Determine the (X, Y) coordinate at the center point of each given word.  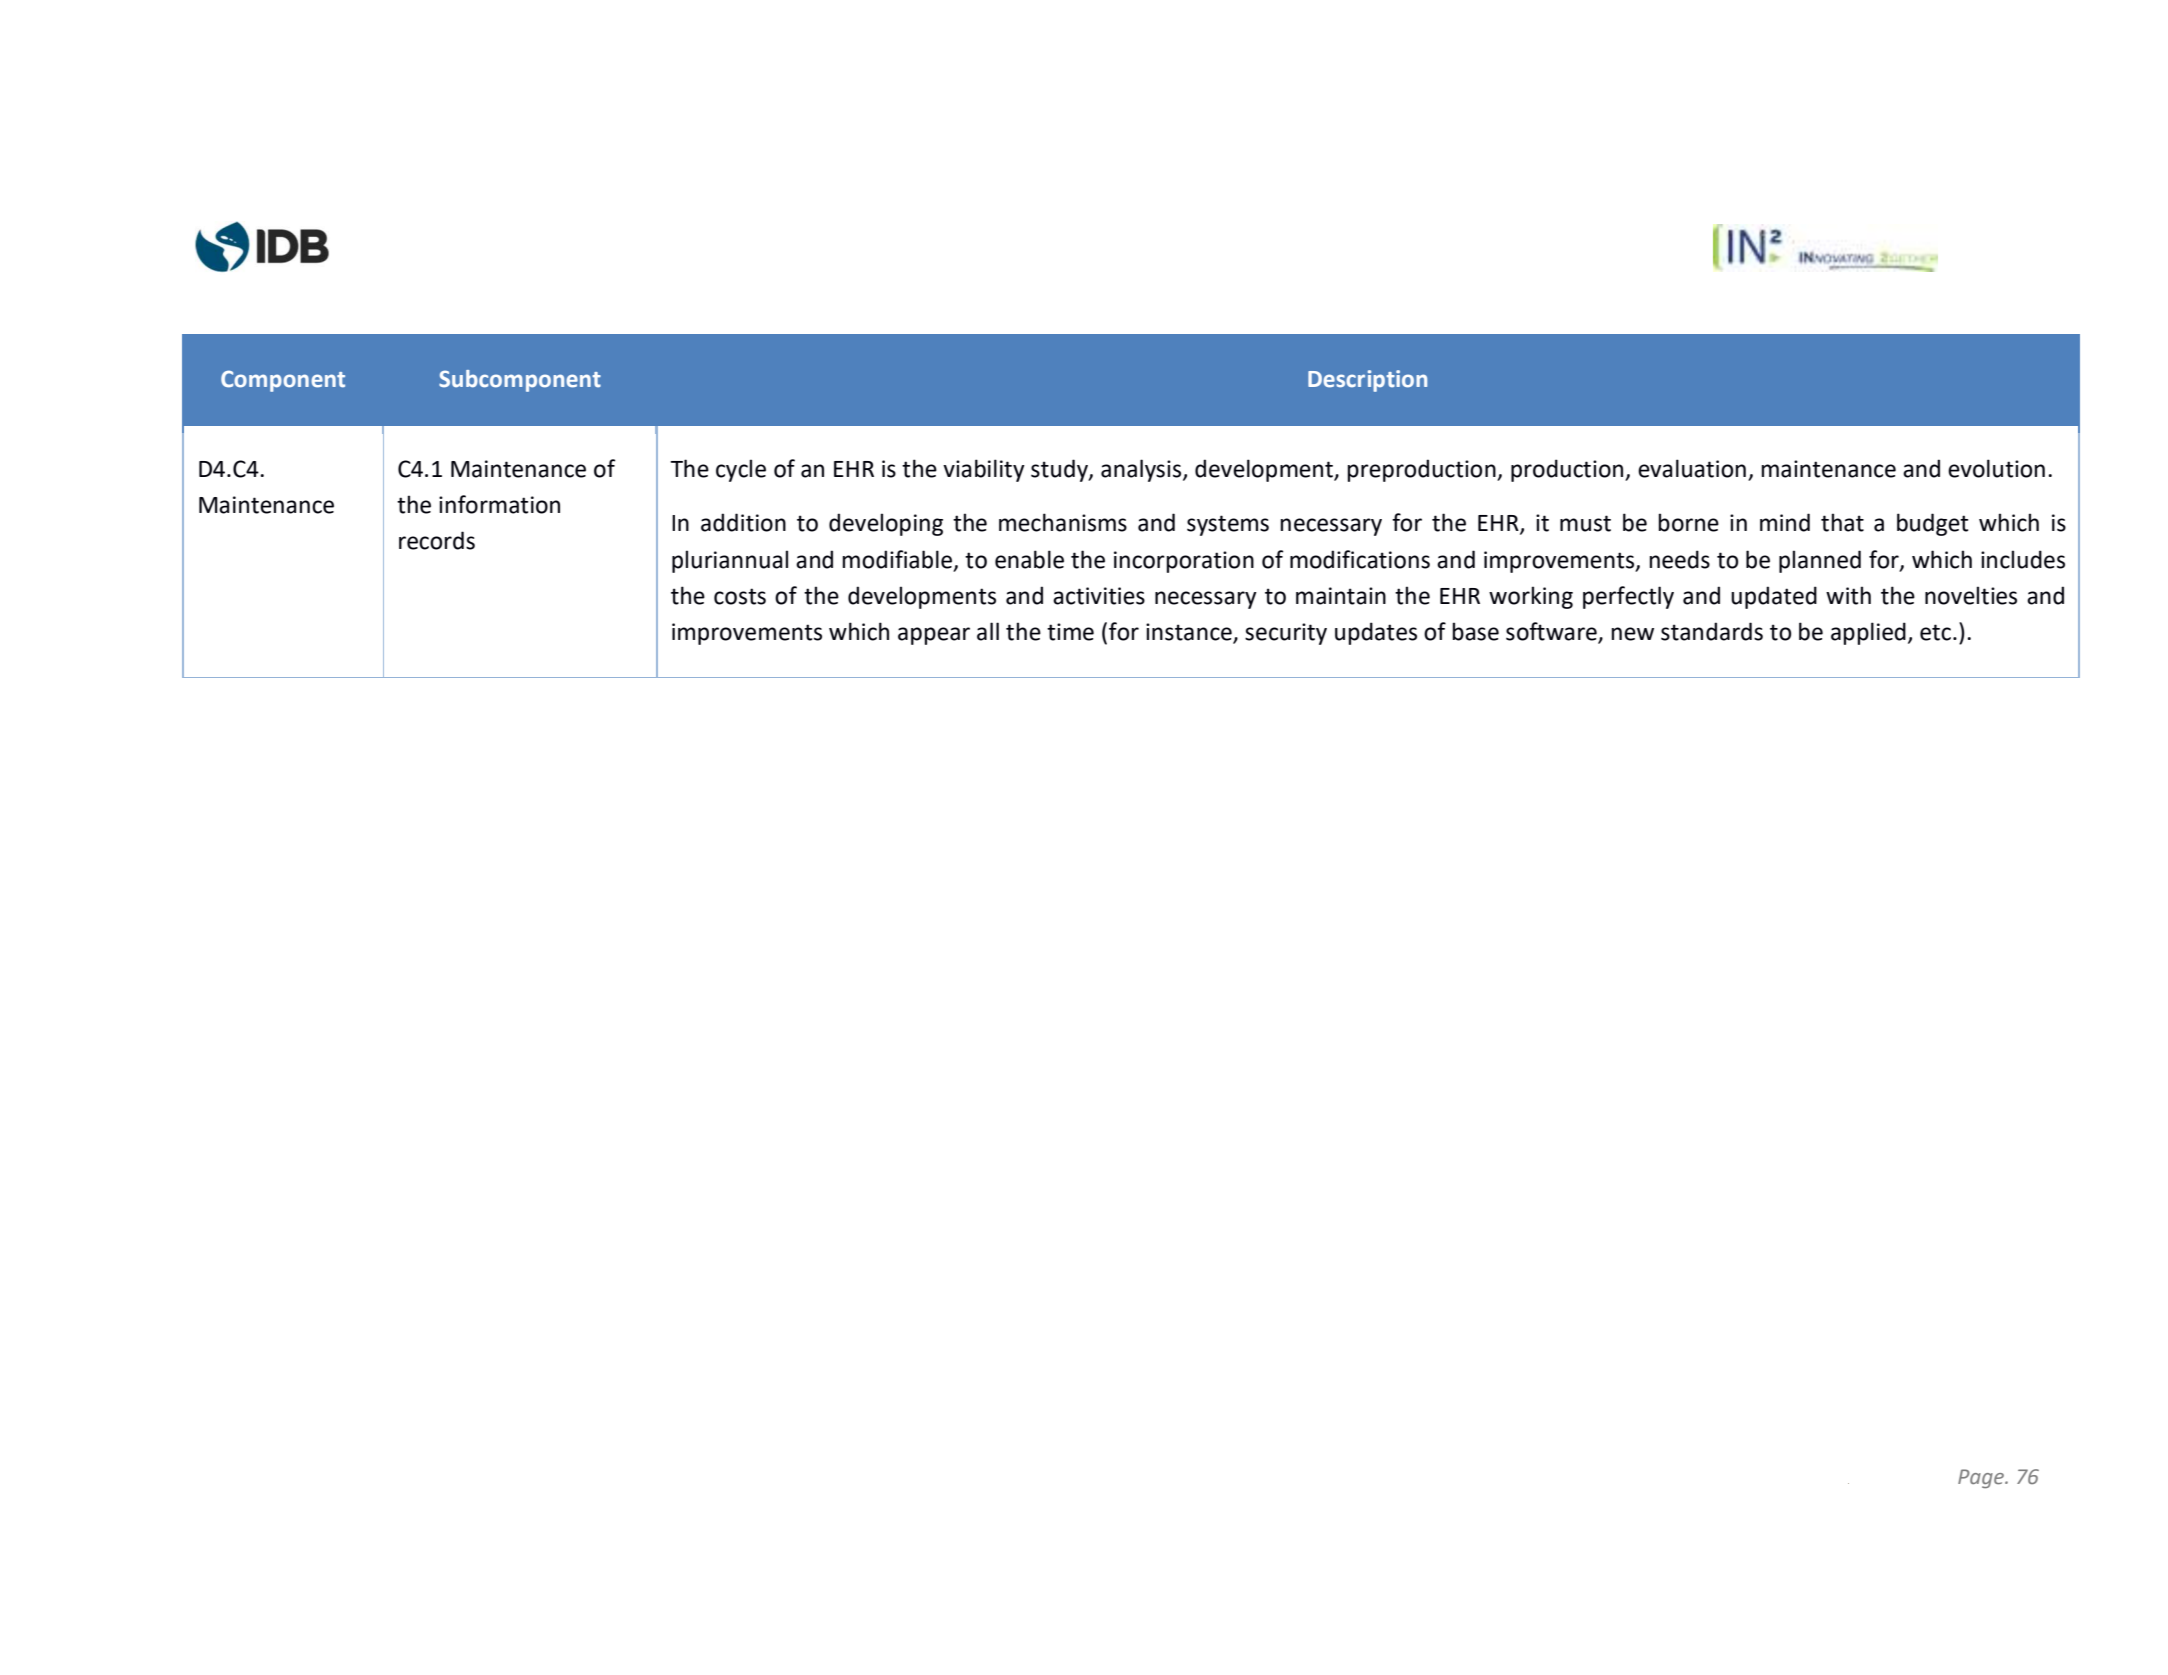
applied (1868, 633)
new (1632, 634)
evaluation (1692, 468)
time (1070, 632)
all (988, 631)
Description (1367, 381)
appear (934, 636)
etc (1935, 632)
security (1286, 634)
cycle (741, 470)
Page (1982, 1478)
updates (1376, 633)
